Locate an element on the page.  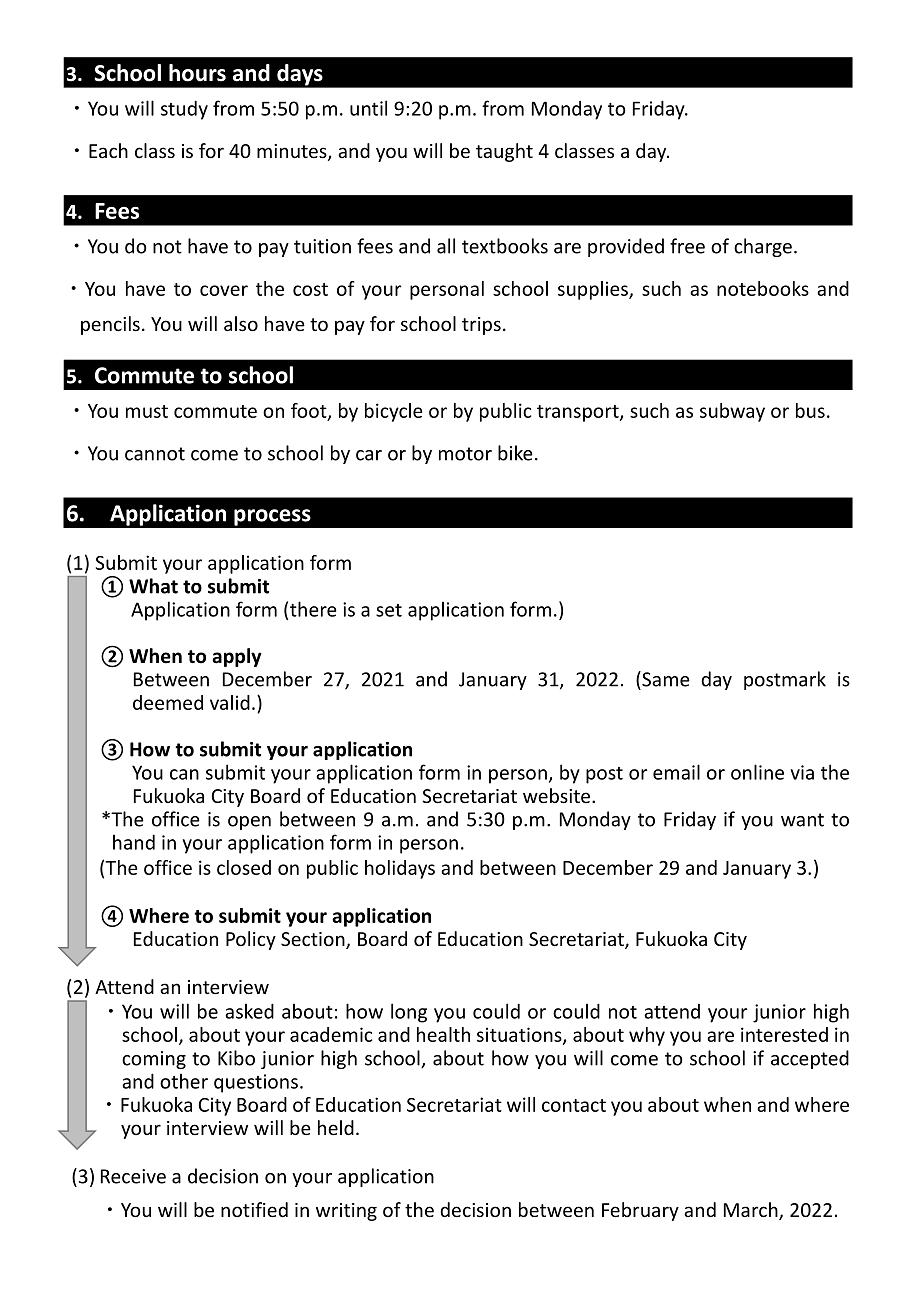
also is located at coordinates (241, 323).
